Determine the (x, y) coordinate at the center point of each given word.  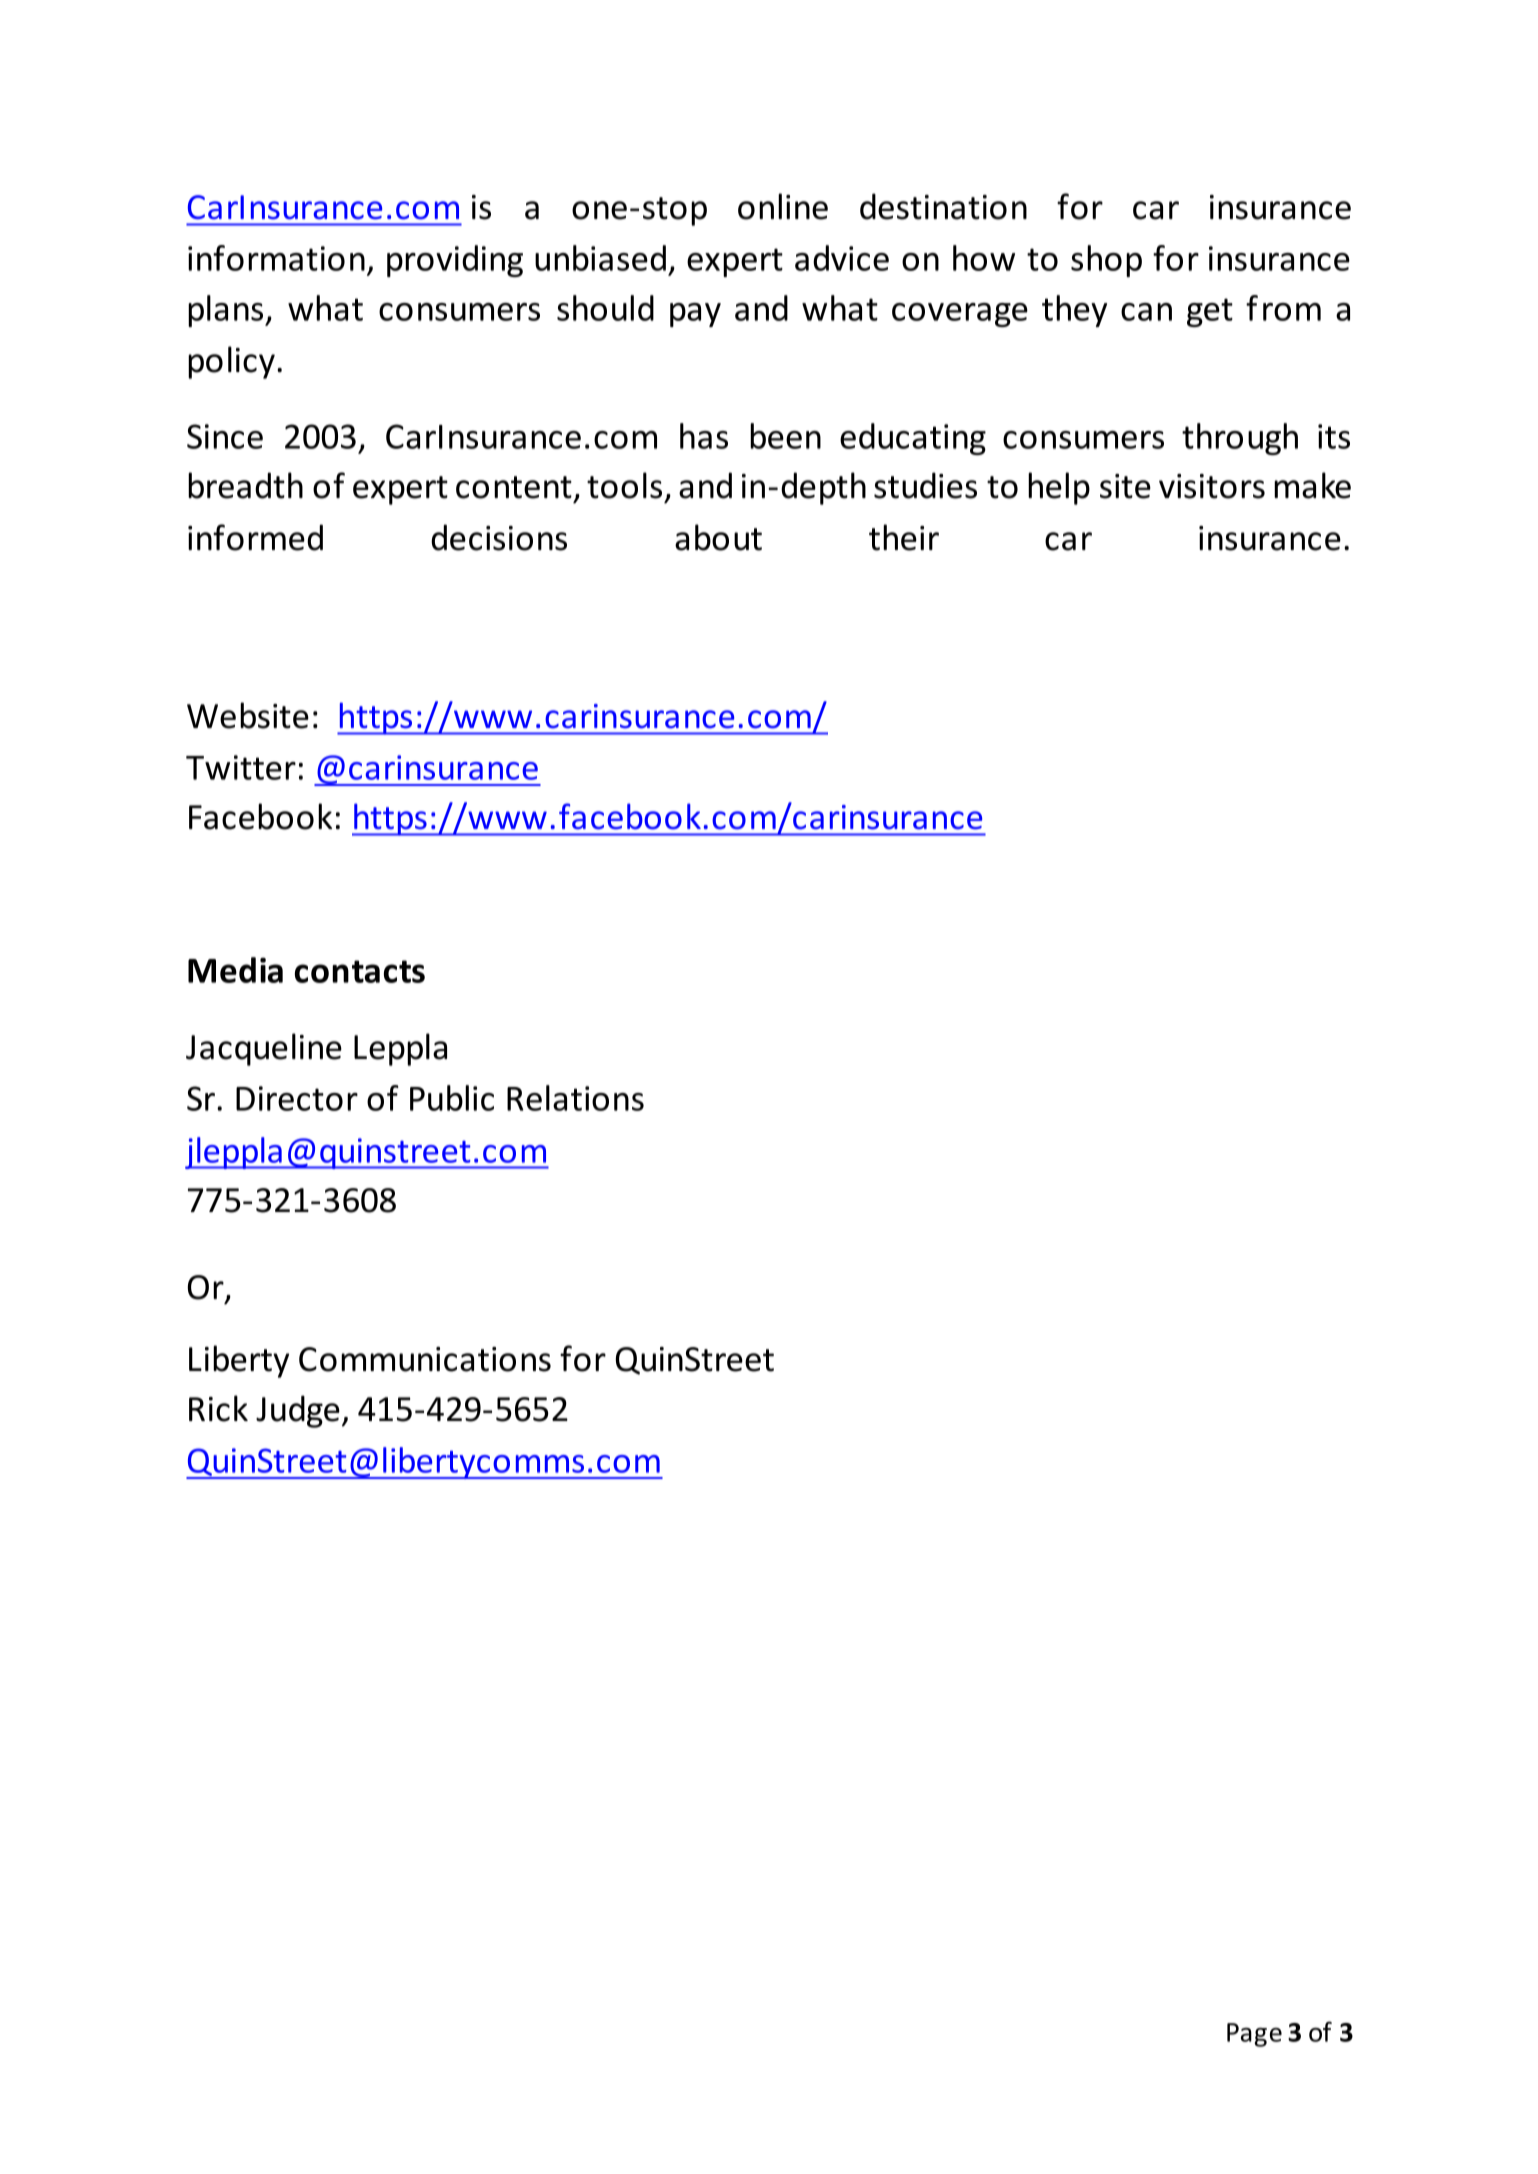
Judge (298, 1411)
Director (297, 1098)
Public (452, 1098)
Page (1254, 2035)
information (276, 258)
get (1210, 312)
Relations (575, 1098)
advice (842, 258)
